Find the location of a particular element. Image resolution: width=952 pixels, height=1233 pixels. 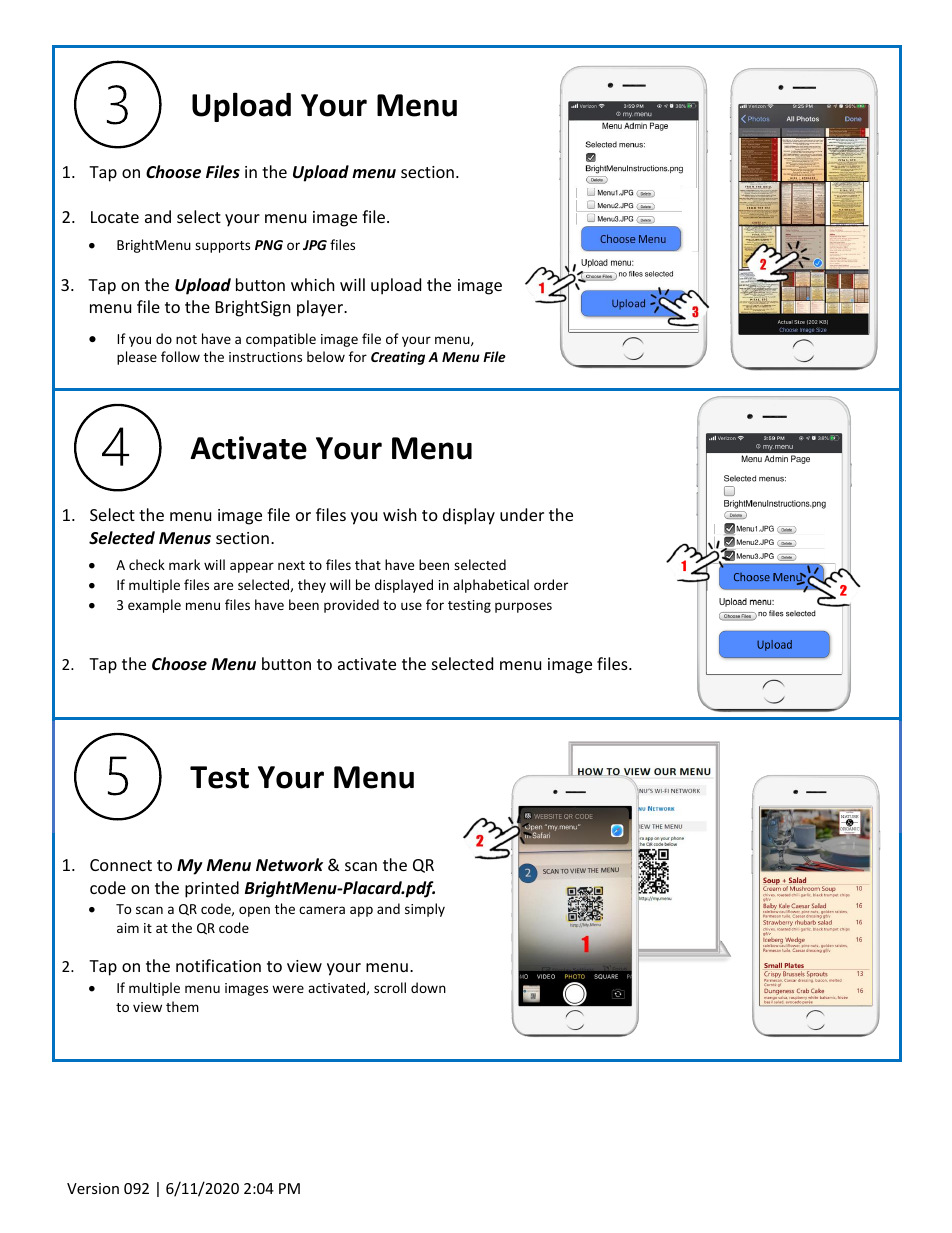

Locate is located at coordinates (115, 217).
